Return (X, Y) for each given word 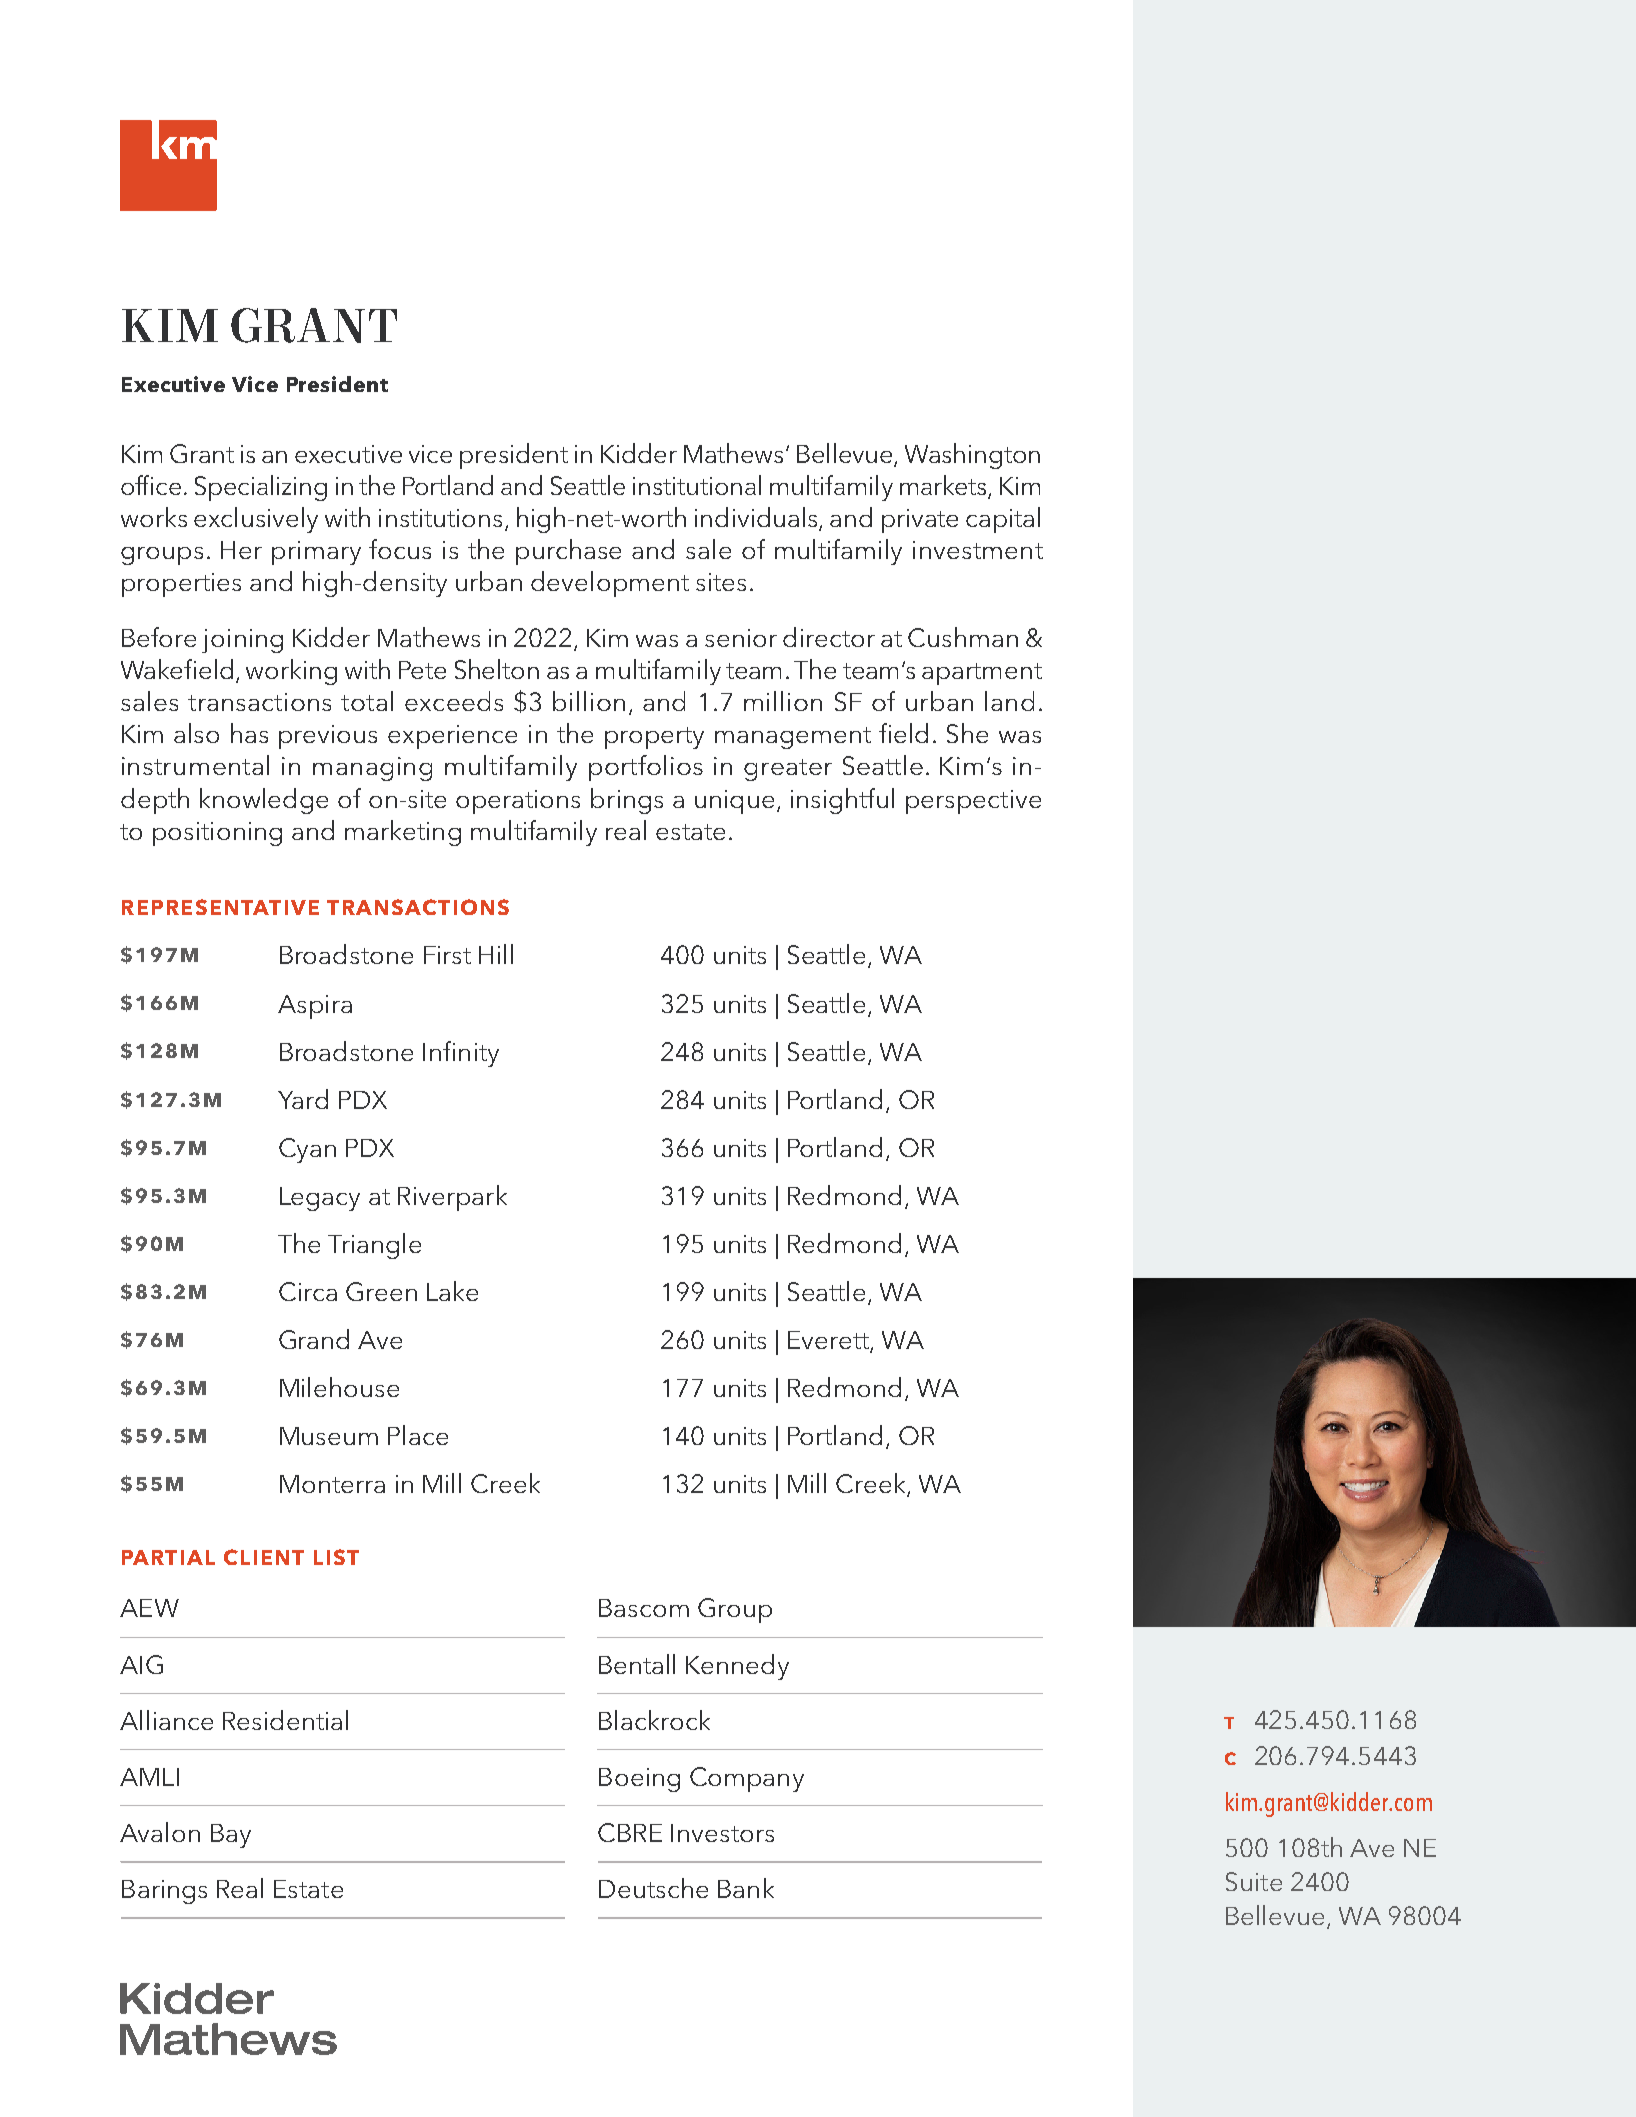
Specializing (261, 488)
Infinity (461, 1054)
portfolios (646, 768)
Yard (303, 1099)
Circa (308, 1291)
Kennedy (737, 1667)
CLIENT (264, 1557)
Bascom (644, 1608)
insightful (842, 801)
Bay (231, 1836)
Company (747, 1779)
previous (328, 737)
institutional (697, 485)
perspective (973, 802)
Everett (829, 1341)
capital (1003, 520)
